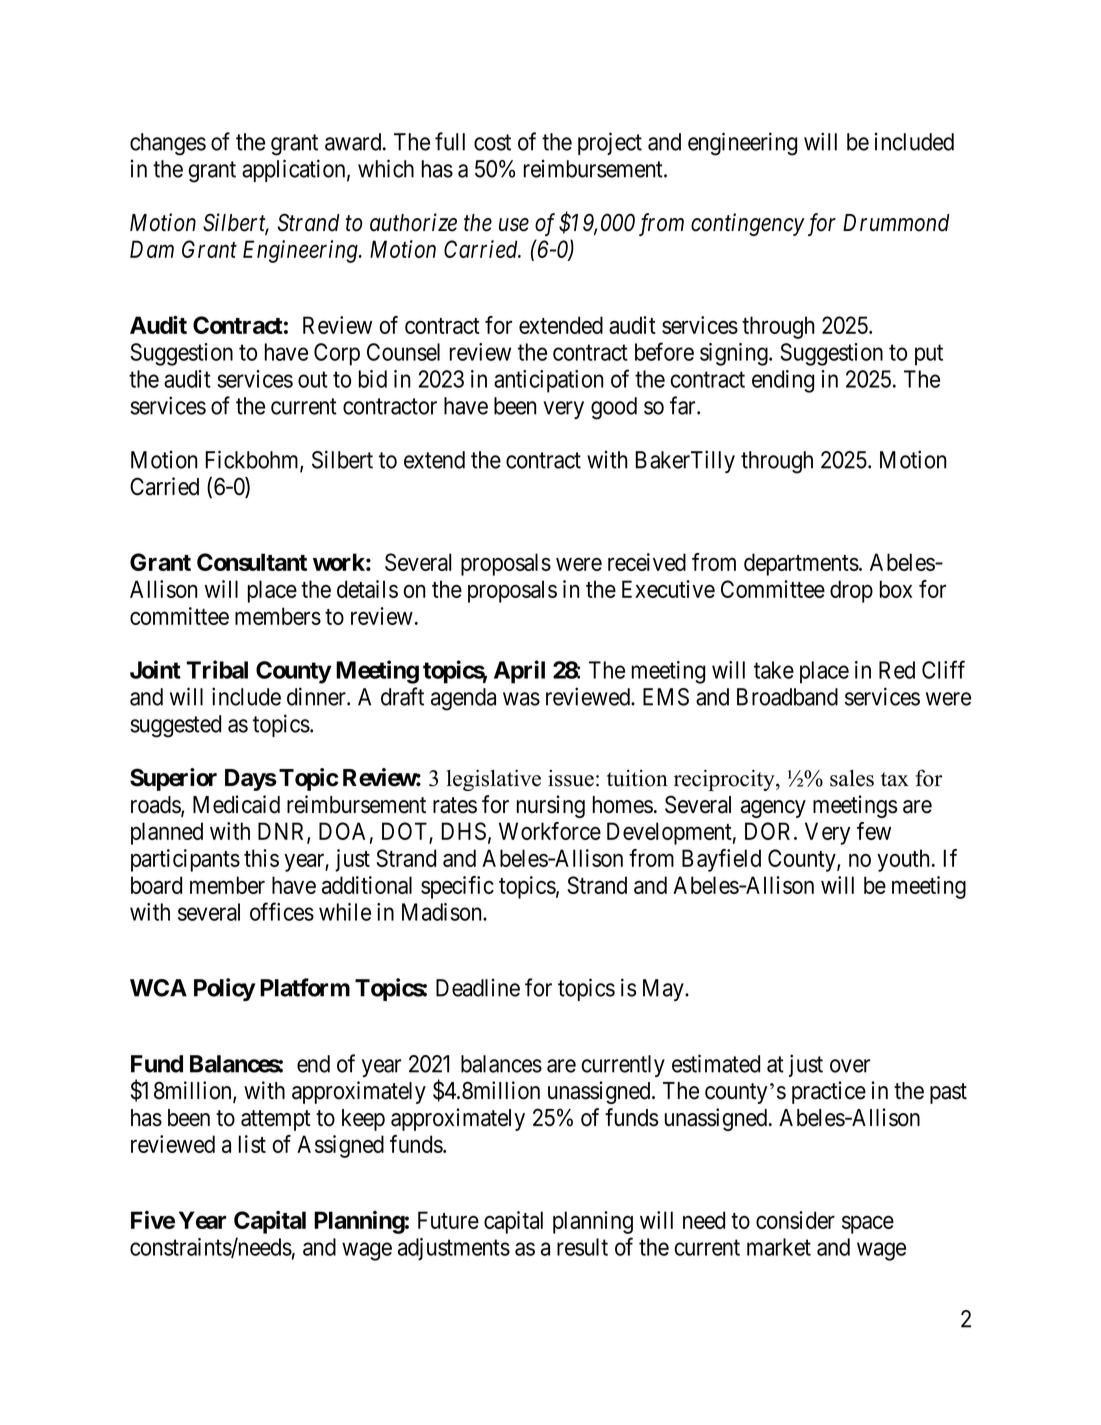 The height and width of the screenshot is (1425, 1101). Describe the element at coordinates (896, 223) in the screenshot. I see `Drummond` at that location.
